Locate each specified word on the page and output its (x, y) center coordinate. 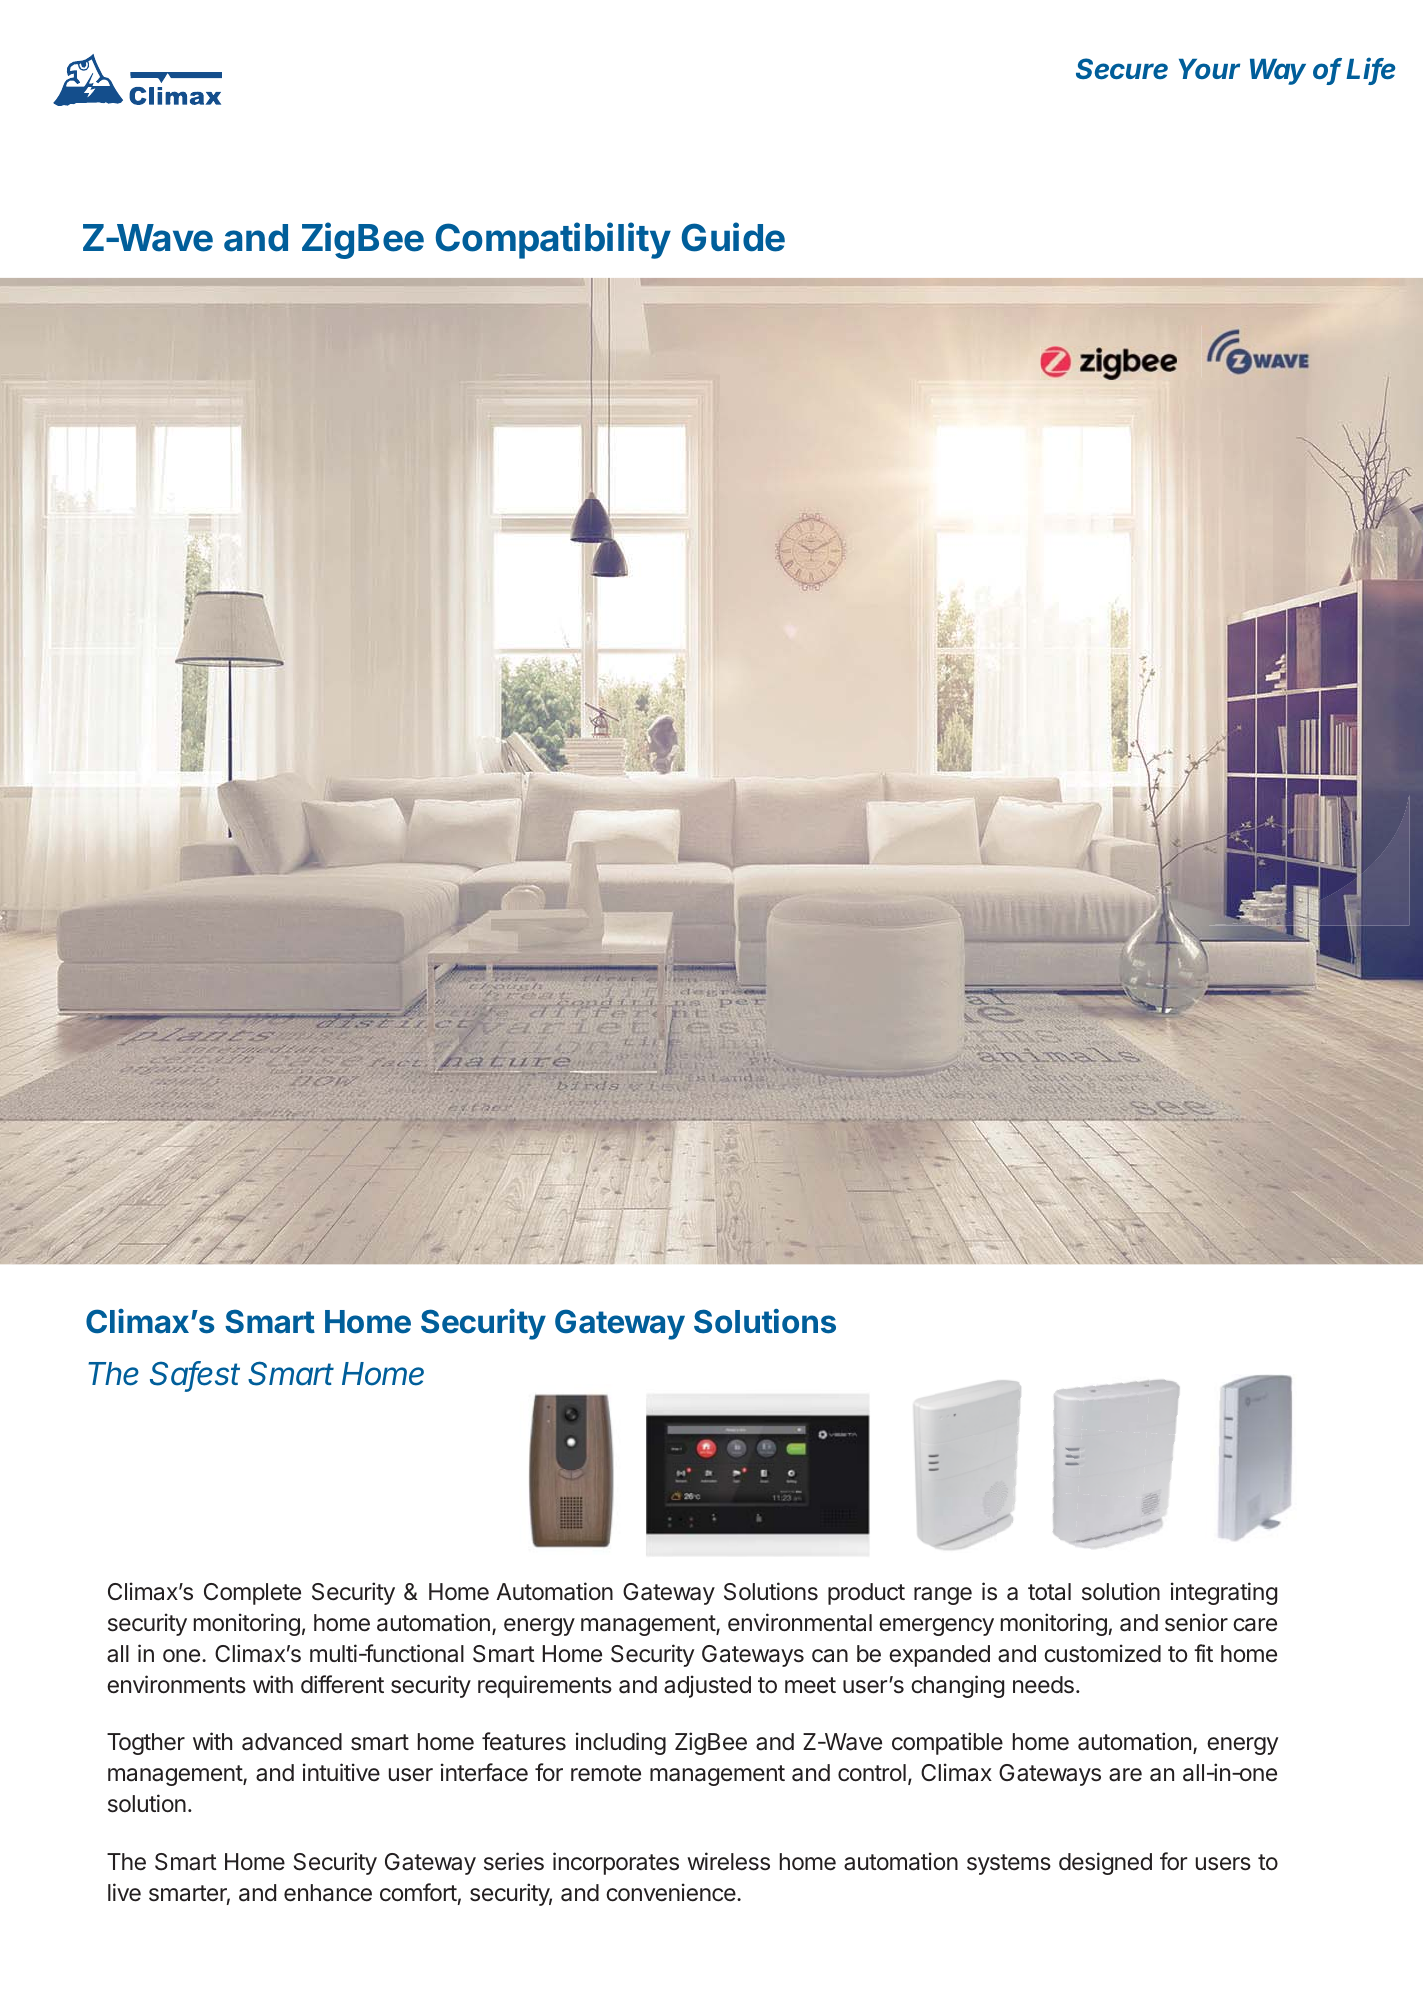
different (342, 1684)
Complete (252, 1594)
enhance (328, 1893)
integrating (1224, 1593)
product (866, 1594)
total (1049, 1592)
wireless (728, 1861)
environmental (800, 1622)
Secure (1122, 69)
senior (1196, 1622)
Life (1370, 70)
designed (1105, 1863)
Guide (733, 237)
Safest (195, 1375)
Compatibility (553, 240)
